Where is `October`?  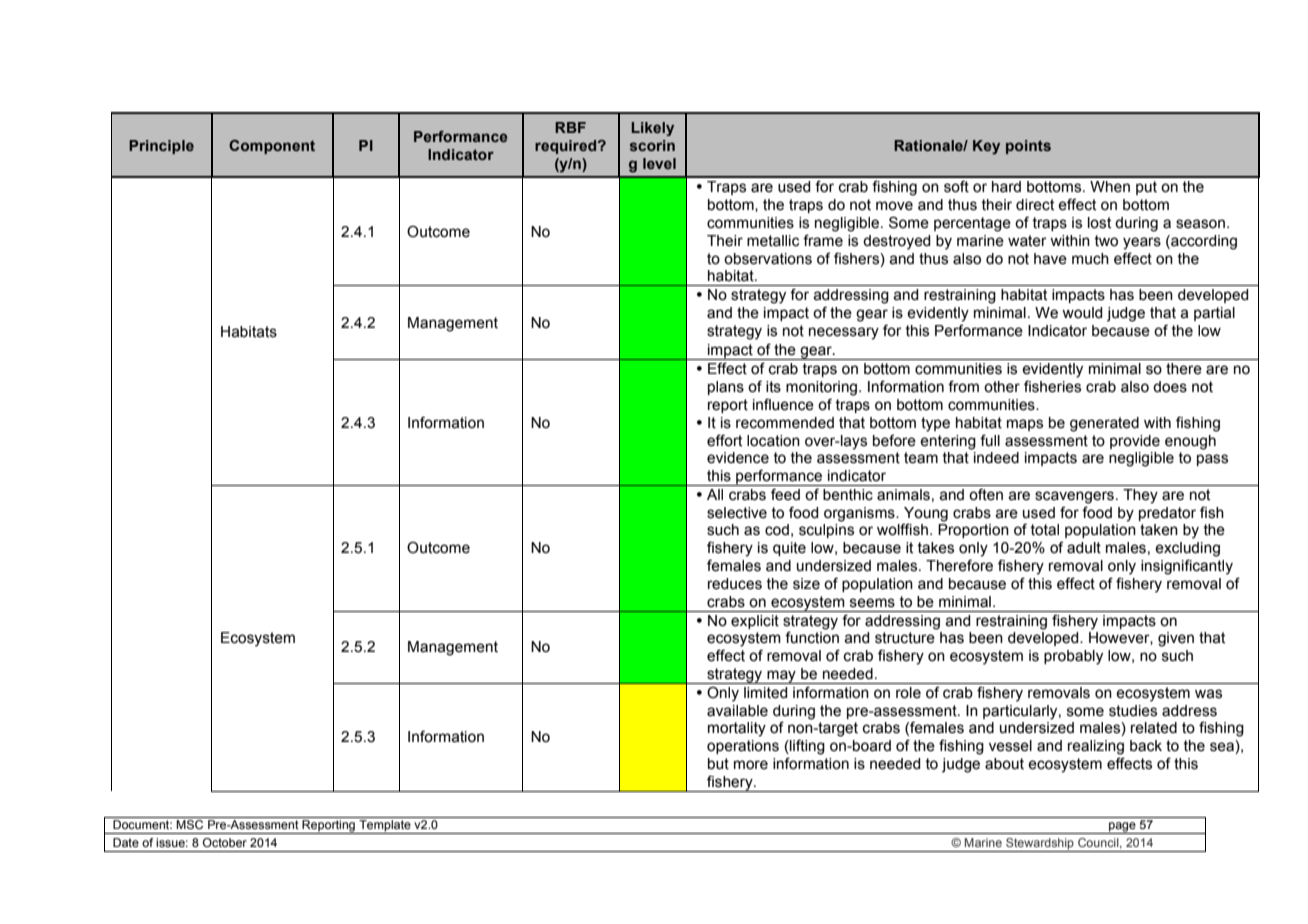
October is located at coordinates (225, 842).
